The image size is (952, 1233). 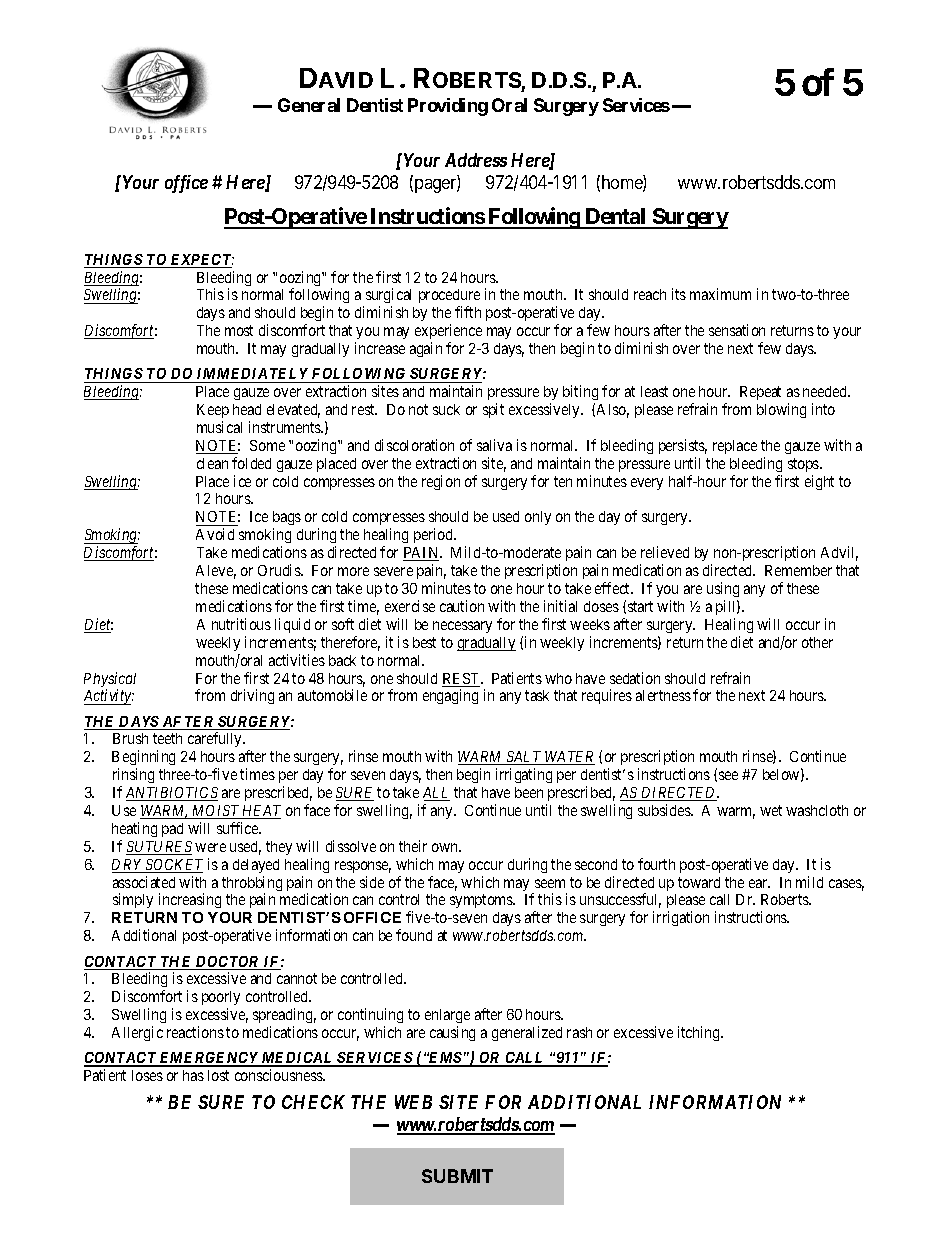 I want to click on washcloth, so click(x=817, y=810).
